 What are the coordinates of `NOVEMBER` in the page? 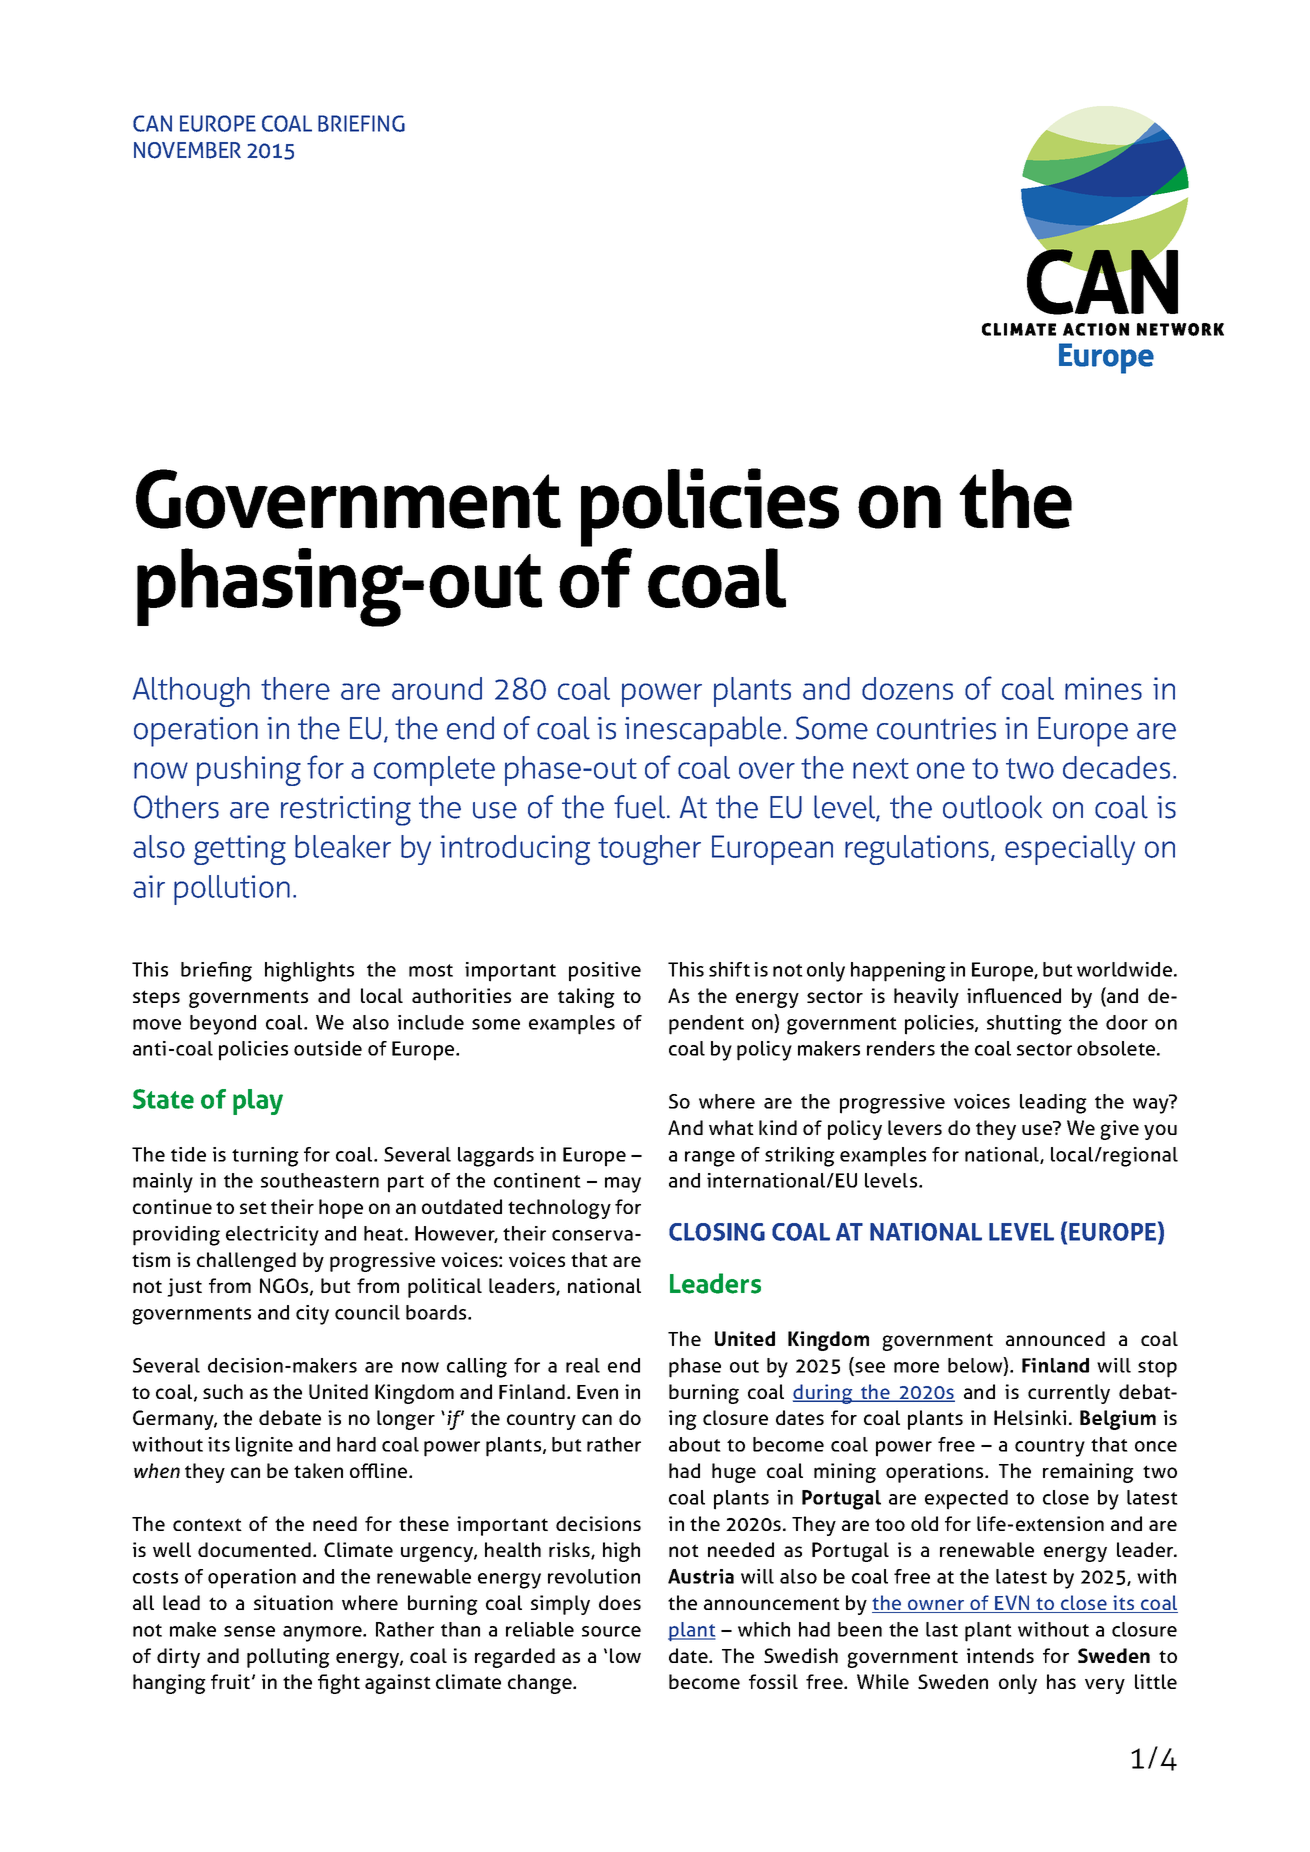 It's located at (187, 150).
